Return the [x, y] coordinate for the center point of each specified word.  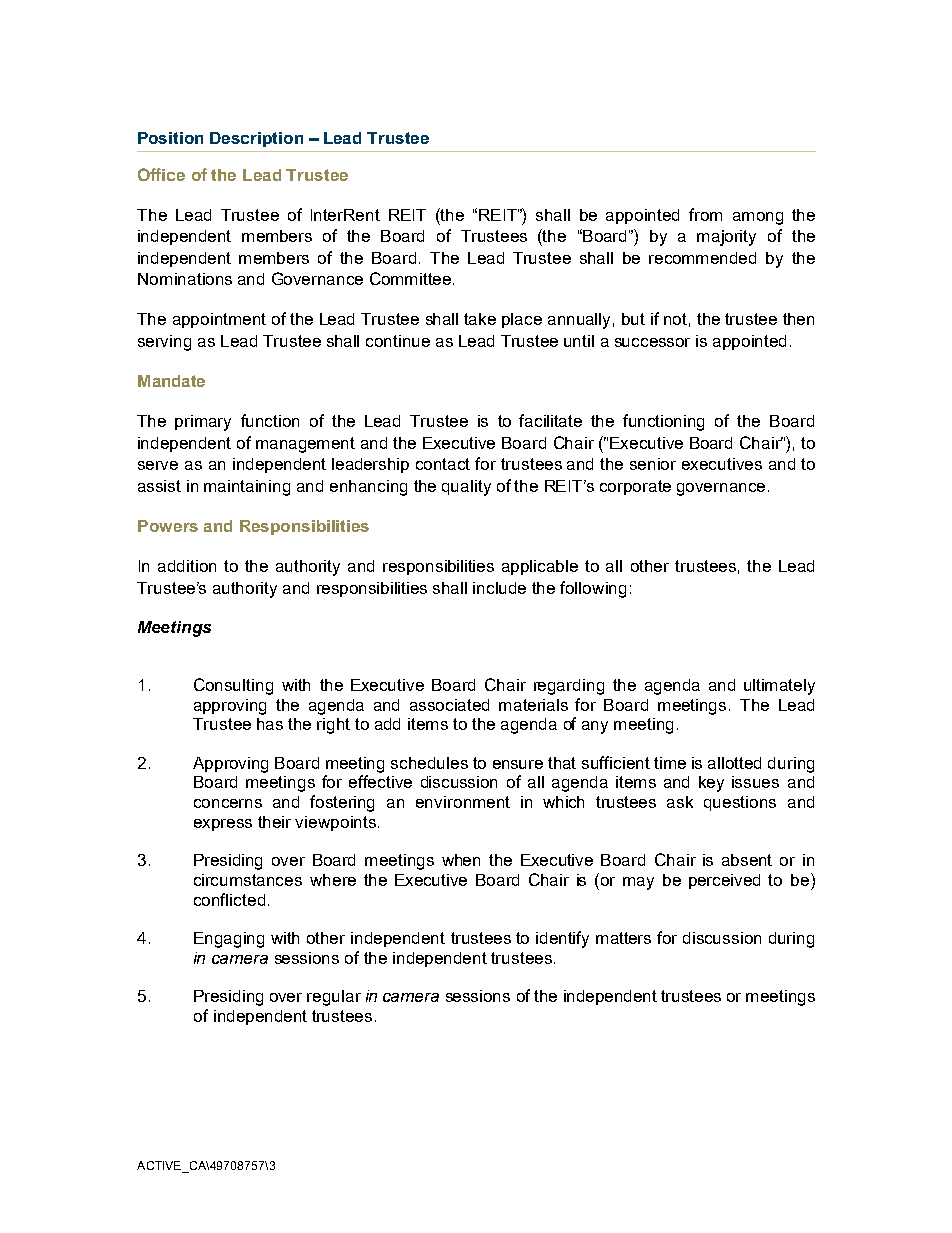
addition [187, 566]
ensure [518, 764]
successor [652, 342]
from [705, 214]
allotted [734, 763]
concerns [228, 803]
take [480, 319]
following [593, 589]
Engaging [229, 940]
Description [256, 139]
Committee [410, 278]
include [499, 588]
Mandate [171, 381]
